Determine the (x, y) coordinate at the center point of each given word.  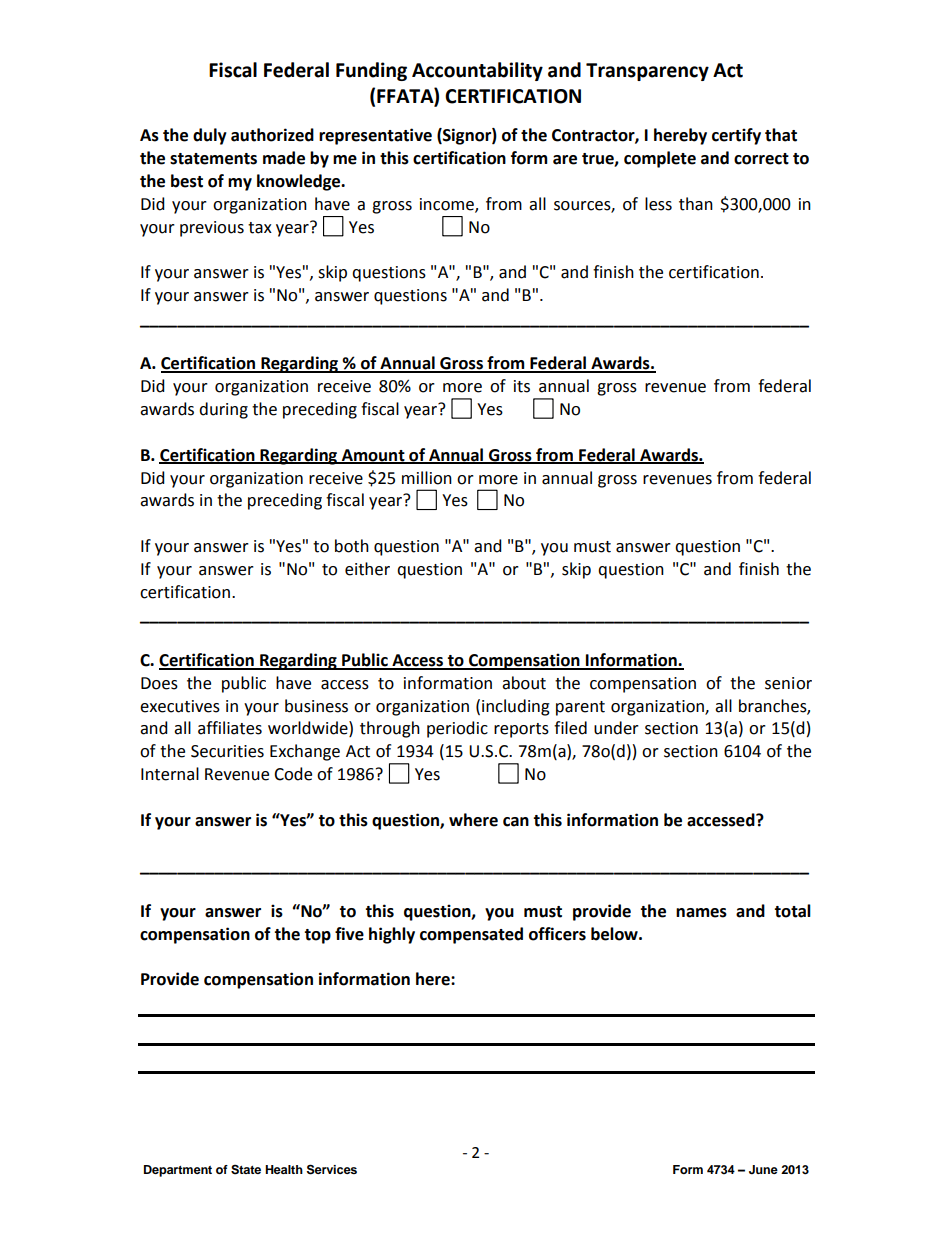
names (701, 913)
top (317, 936)
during (223, 410)
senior (788, 683)
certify (736, 136)
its (522, 386)
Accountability (477, 71)
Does (159, 683)
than (696, 204)
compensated (471, 935)
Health (284, 1169)
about (524, 683)
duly (210, 136)
